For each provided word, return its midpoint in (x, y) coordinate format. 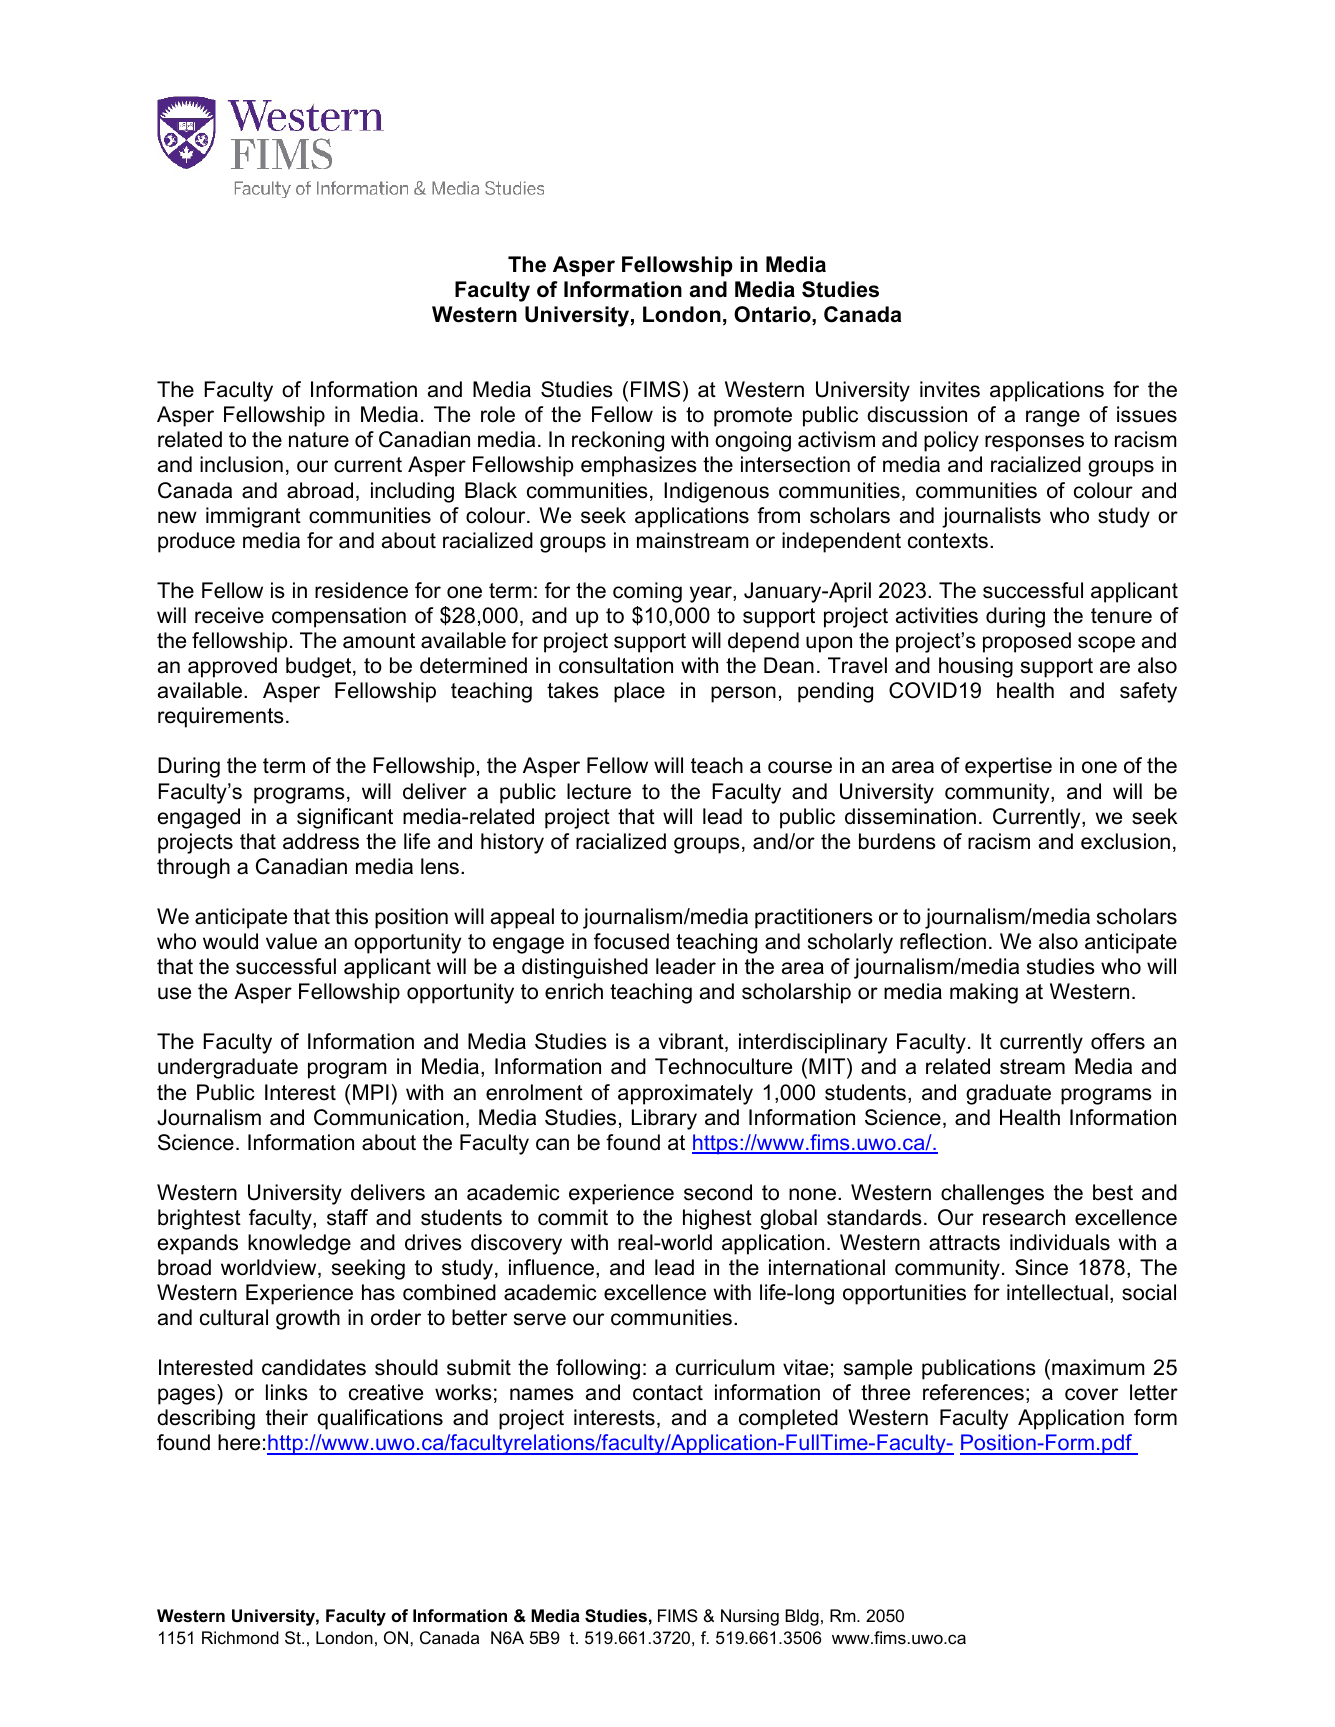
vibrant (692, 1042)
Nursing (750, 1617)
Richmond (240, 1637)
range (1053, 418)
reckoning (618, 441)
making (984, 993)
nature (319, 440)
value (291, 941)
